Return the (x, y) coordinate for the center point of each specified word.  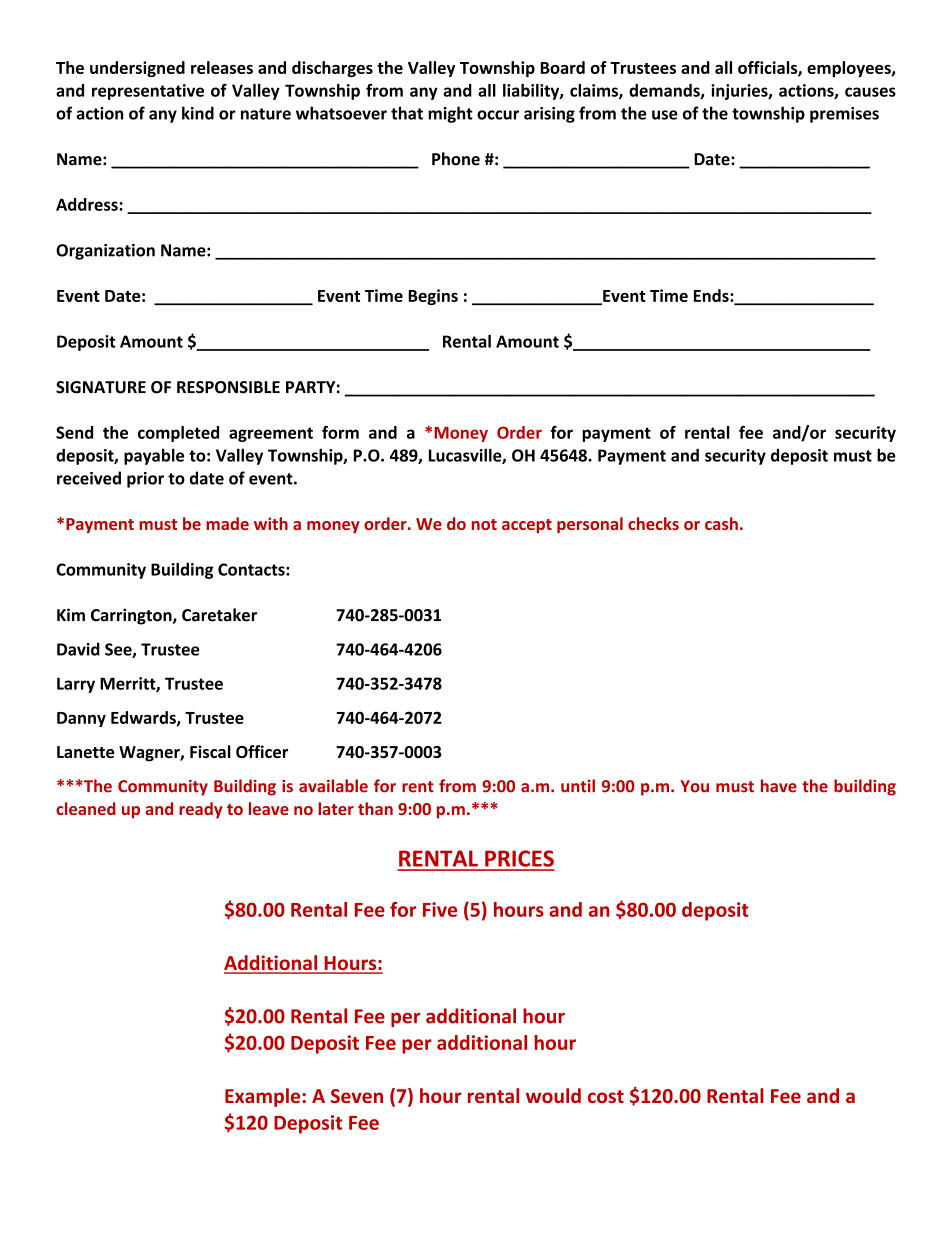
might (450, 114)
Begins (433, 297)
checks (653, 523)
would (553, 1095)
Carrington (132, 616)
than (375, 808)
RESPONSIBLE (228, 387)
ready (201, 810)
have (779, 786)
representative (148, 92)
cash (721, 523)
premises (844, 115)
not (484, 524)
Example (264, 1097)
